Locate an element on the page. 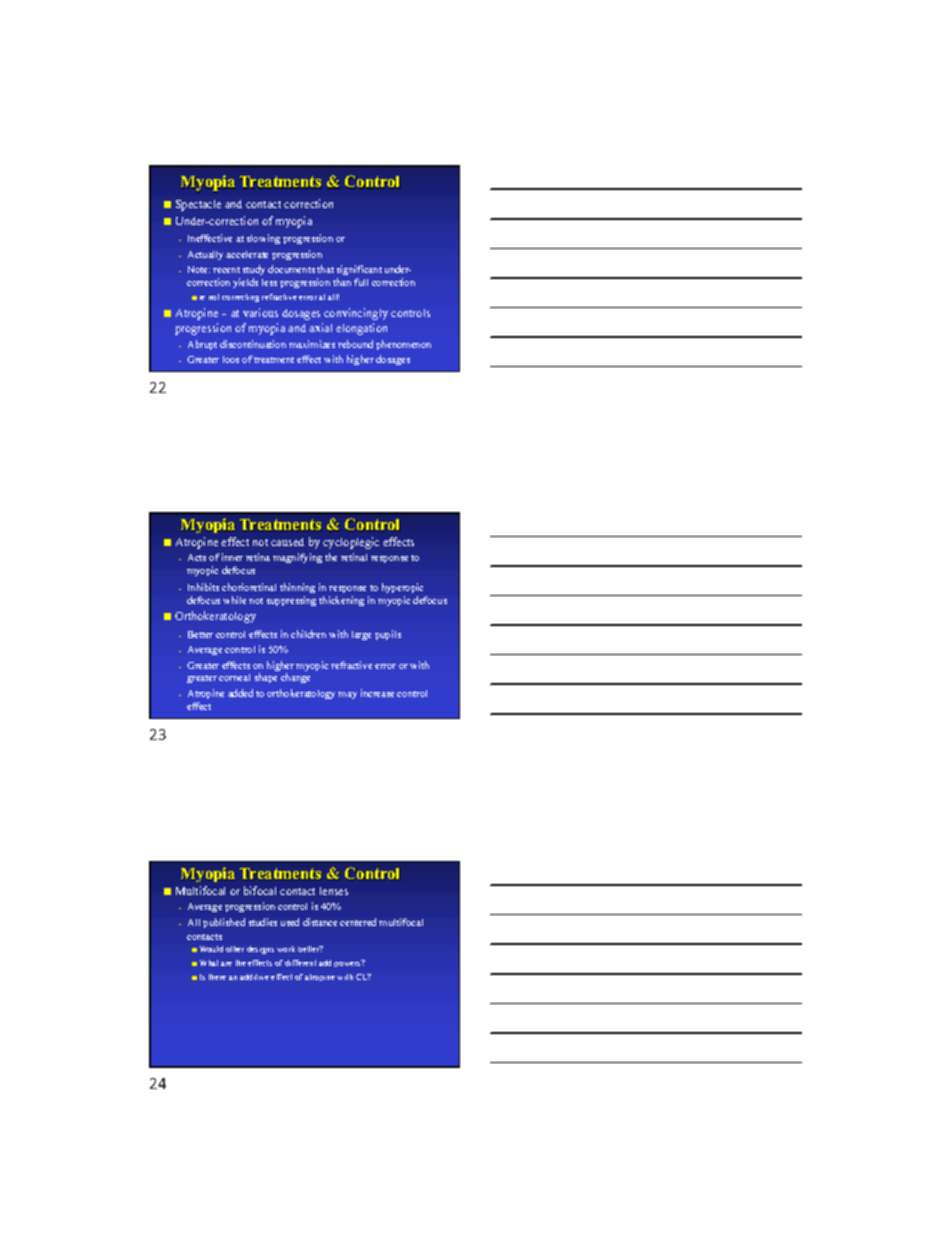  are is located at coordinates (226, 964).
